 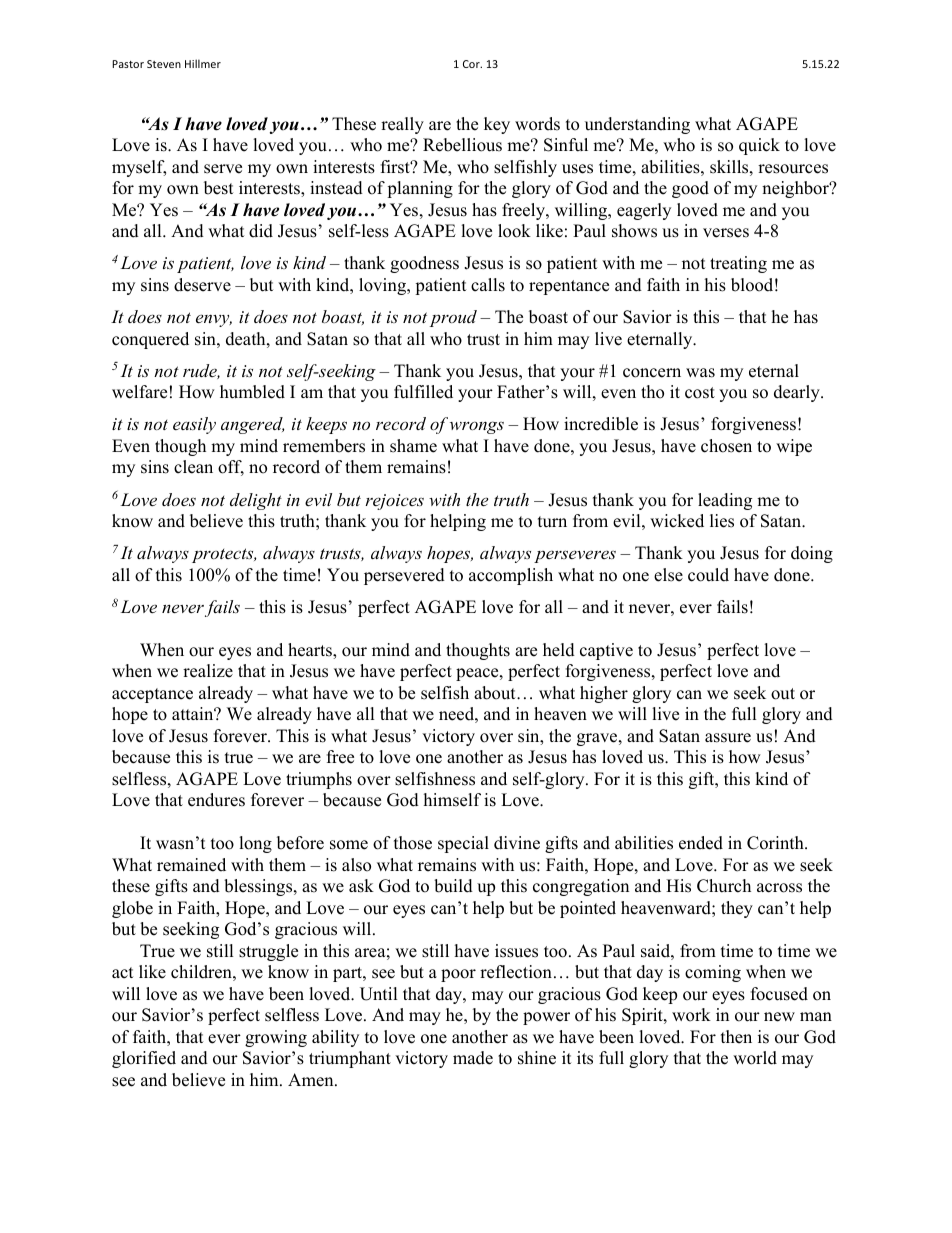 What do you see at coordinates (497, 125) in the screenshot?
I see `key` at bounding box center [497, 125].
